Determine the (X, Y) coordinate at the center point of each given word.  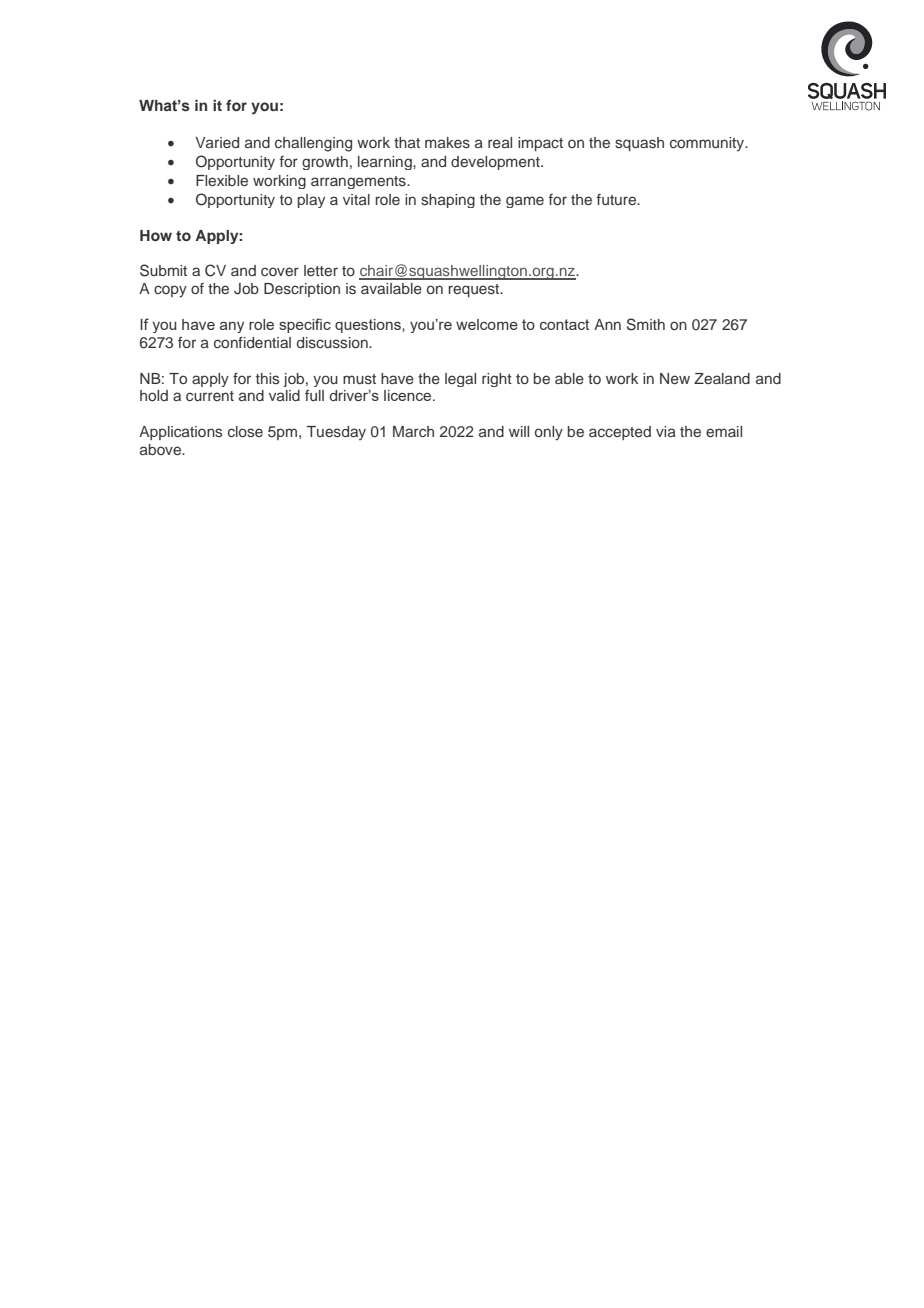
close (245, 431)
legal (460, 380)
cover (280, 271)
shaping (448, 201)
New (675, 378)
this (267, 378)
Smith (646, 324)
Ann (607, 324)
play (311, 201)
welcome (487, 324)
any (232, 327)
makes (447, 142)
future (617, 199)
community (708, 144)
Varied (217, 142)
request (475, 290)
